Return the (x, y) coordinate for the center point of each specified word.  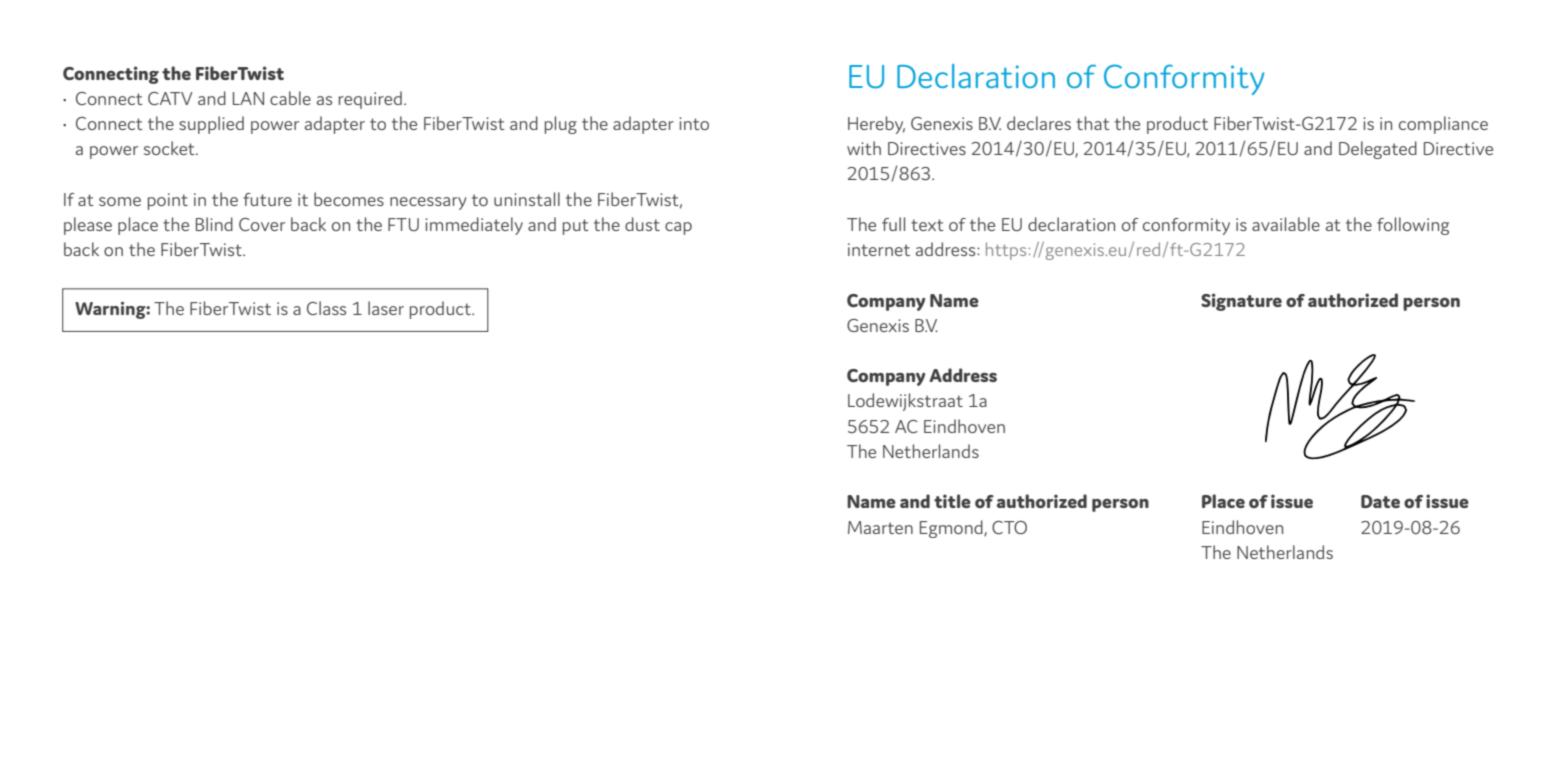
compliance (1443, 125)
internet (879, 249)
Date (1380, 501)
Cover (262, 224)
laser (386, 308)
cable (290, 98)
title (952, 501)
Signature (1241, 302)
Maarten (880, 527)
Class (326, 308)
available (1286, 224)
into (694, 123)
